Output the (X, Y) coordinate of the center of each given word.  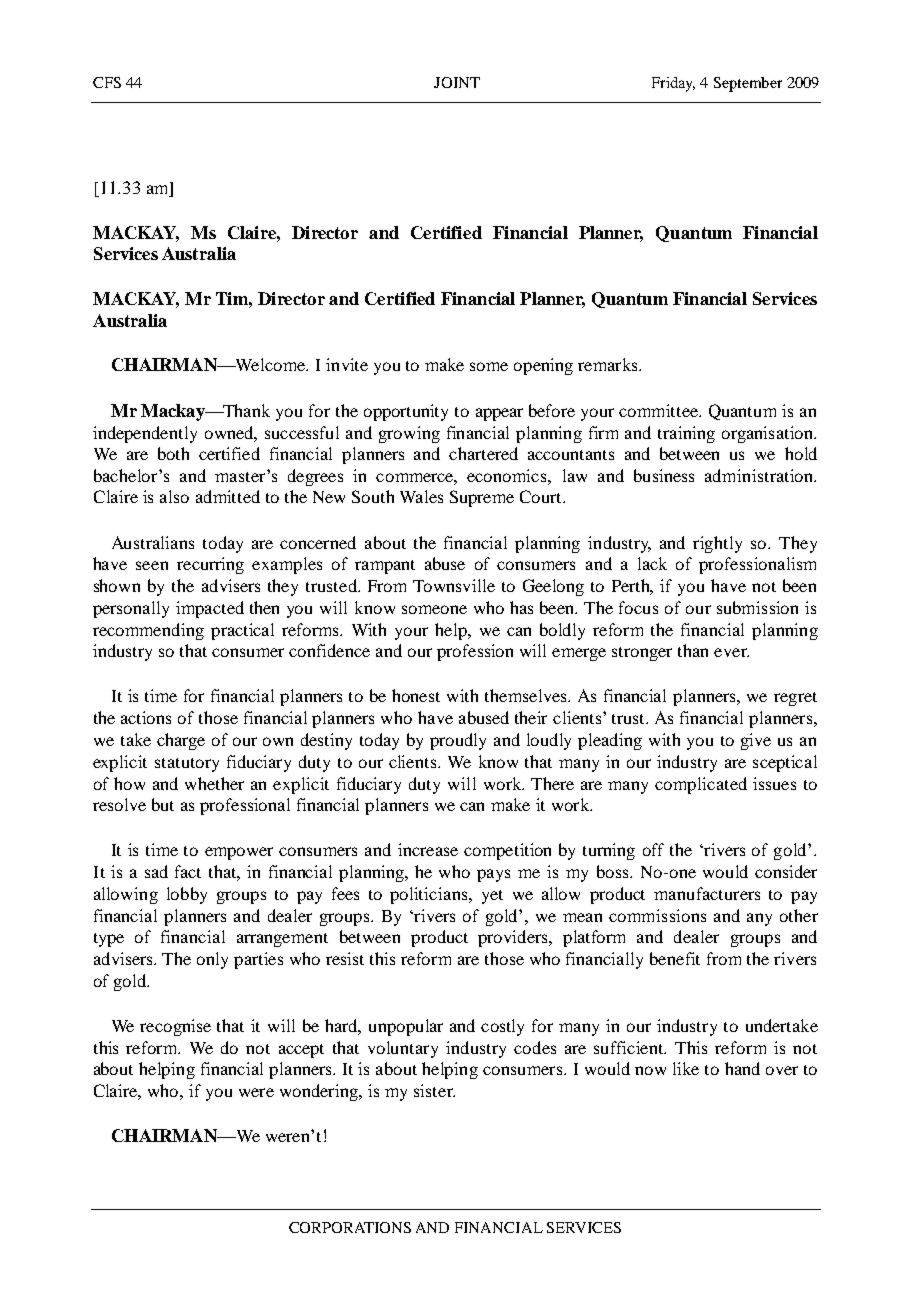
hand (742, 1068)
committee (660, 410)
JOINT (457, 82)
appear (499, 414)
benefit (675, 958)
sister (434, 1090)
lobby (187, 895)
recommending (148, 631)
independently (145, 434)
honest (416, 695)
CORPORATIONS (350, 1227)
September (748, 84)
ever (731, 652)
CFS (107, 82)
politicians (430, 895)
